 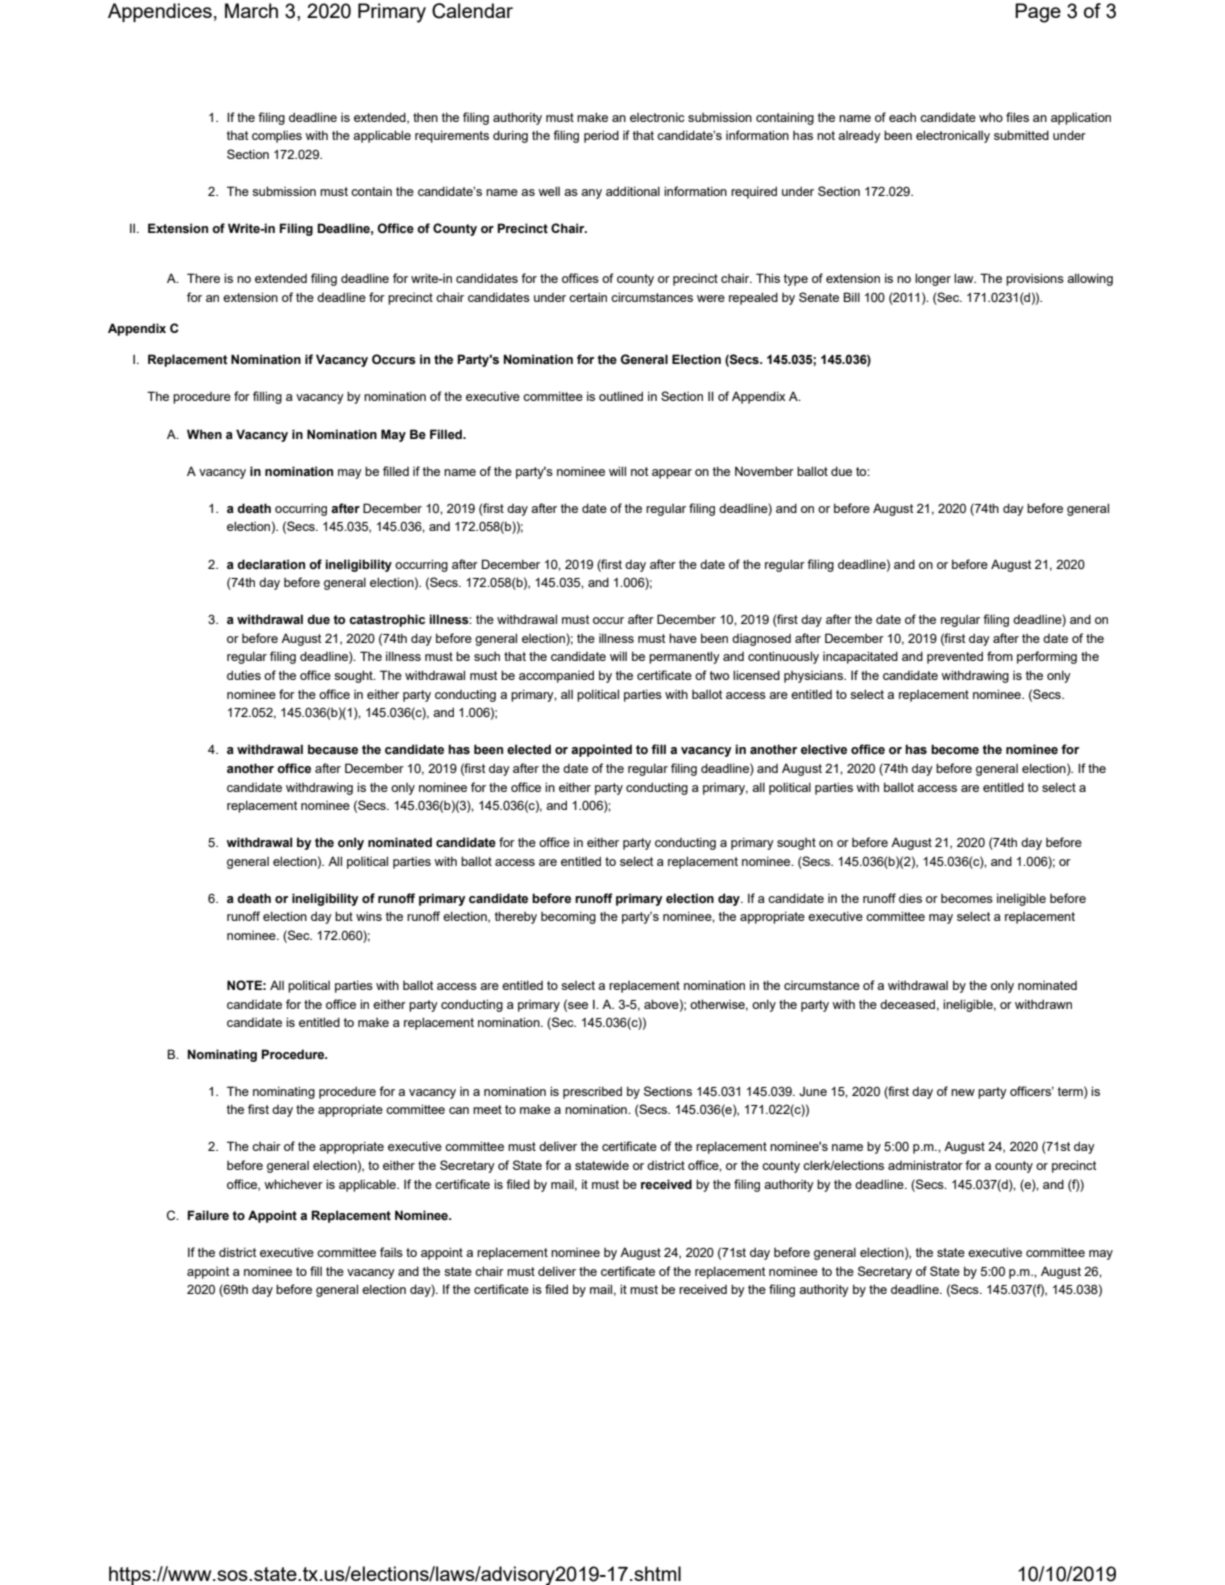 What do you see at coordinates (592, 1092) in the image?
I see `prescribed` at bounding box center [592, 1092].
